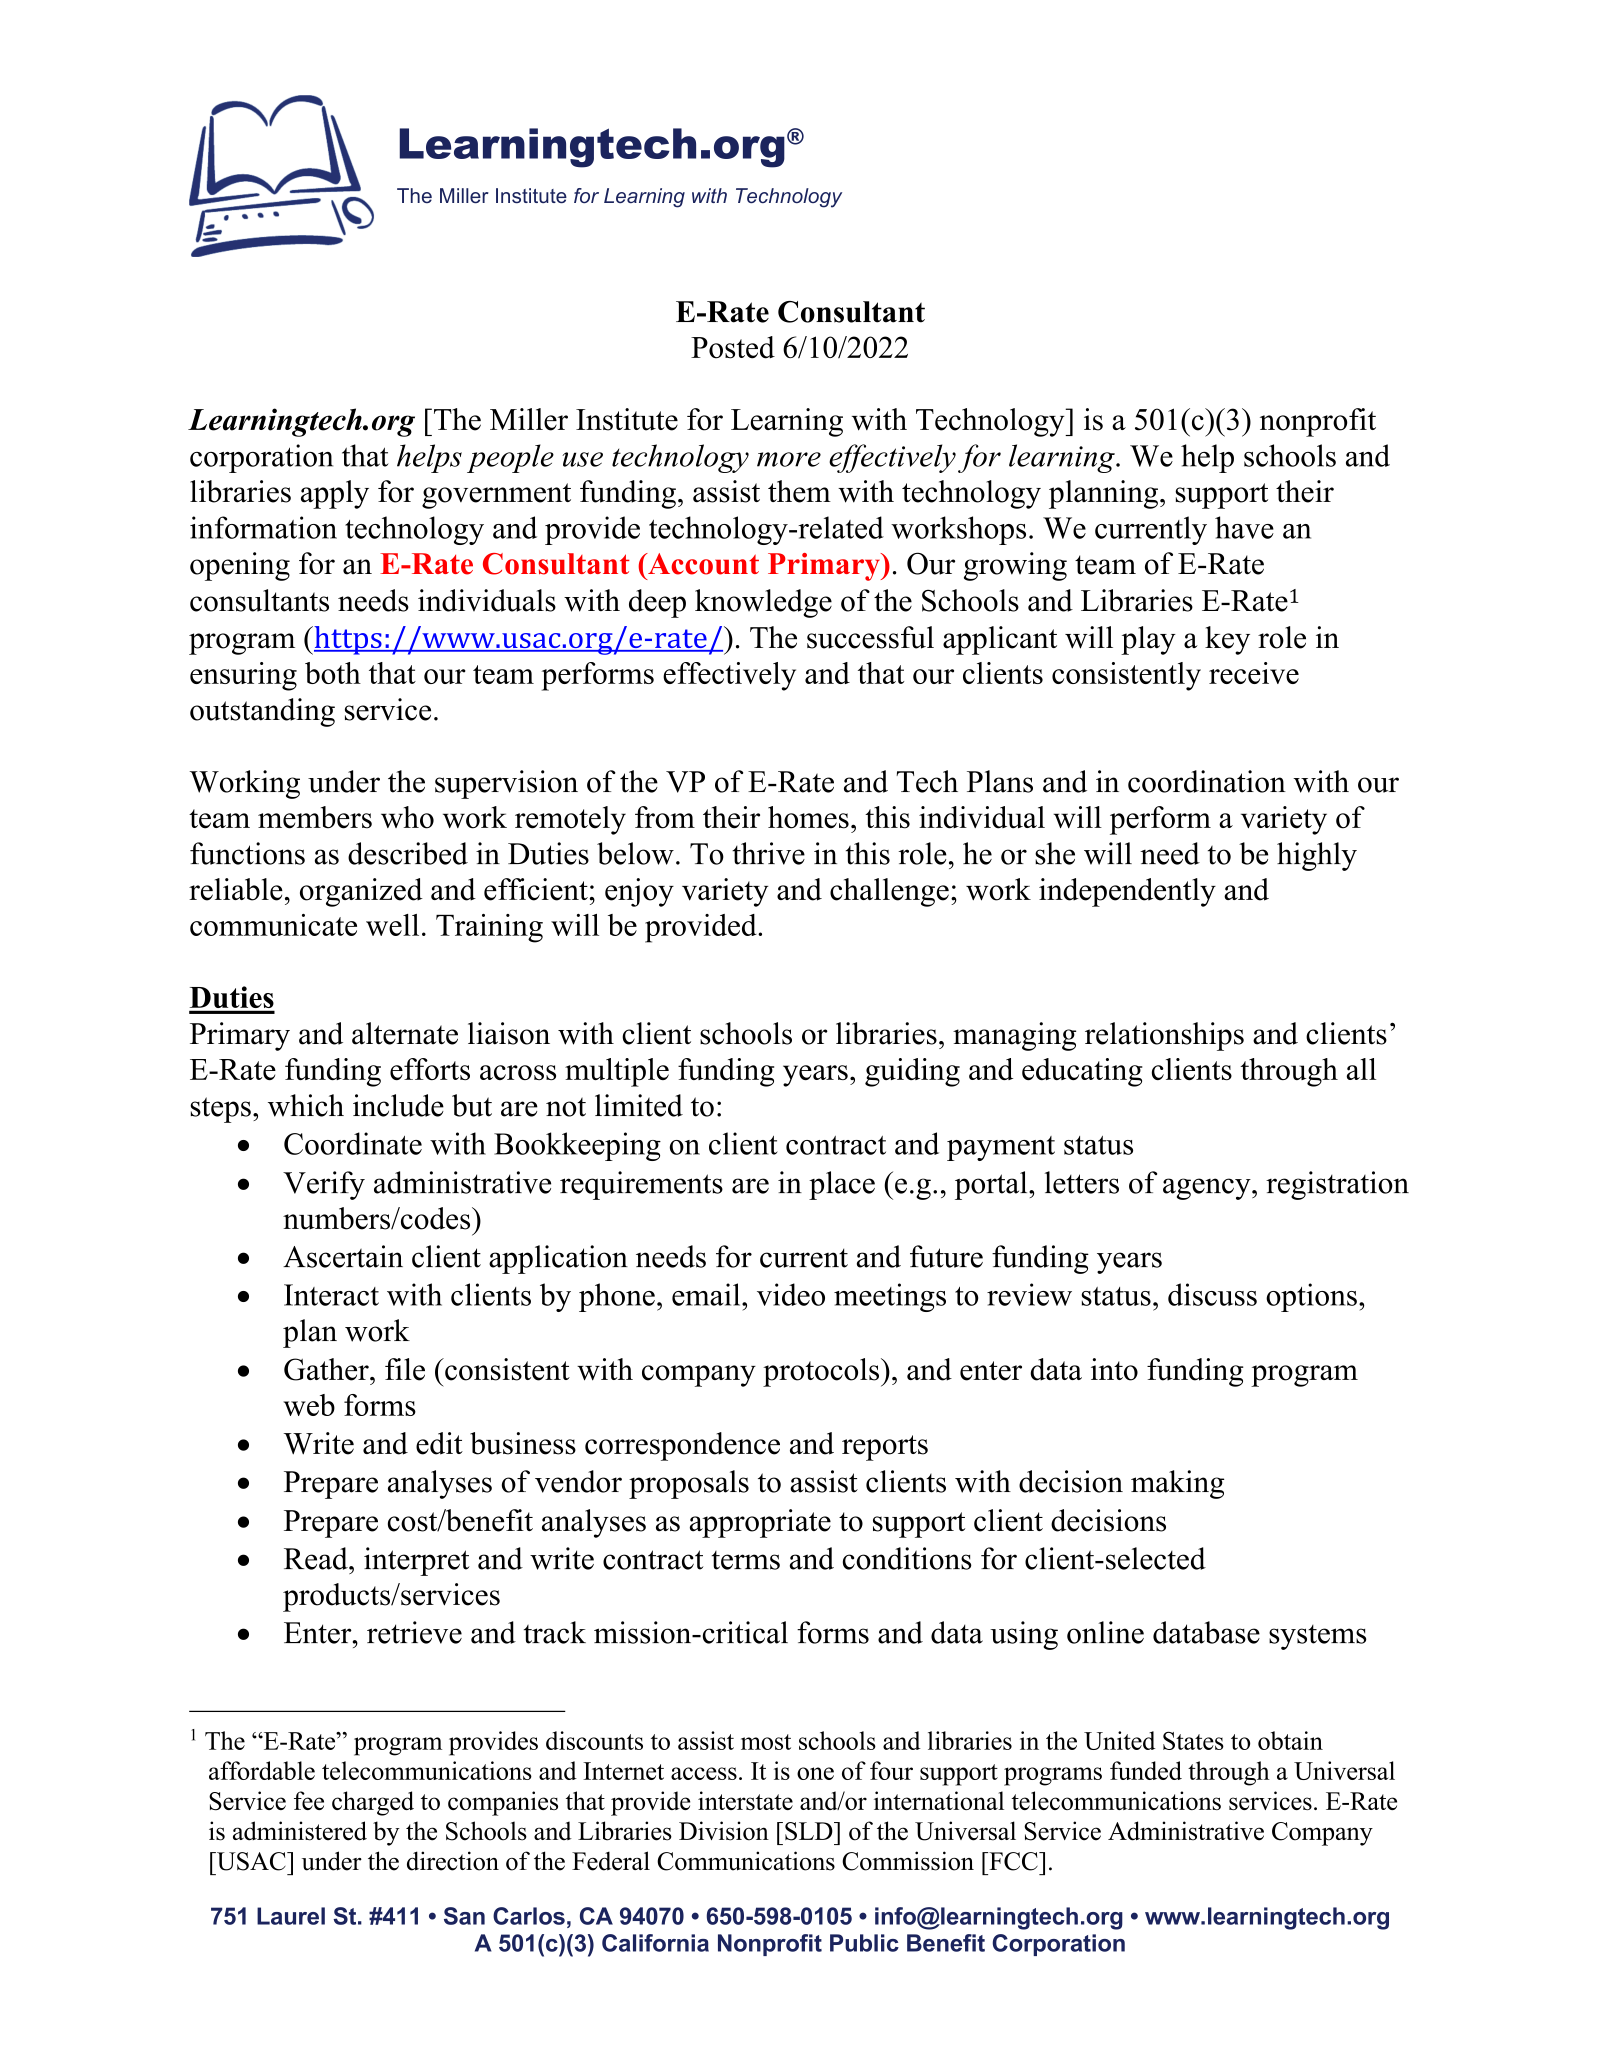 Image resolution: width=1598 pixels, height=2068 pixels. What do you see at coordinates (1244, 527) in the image?
I see `have` at bounding box center [1244, 527].
